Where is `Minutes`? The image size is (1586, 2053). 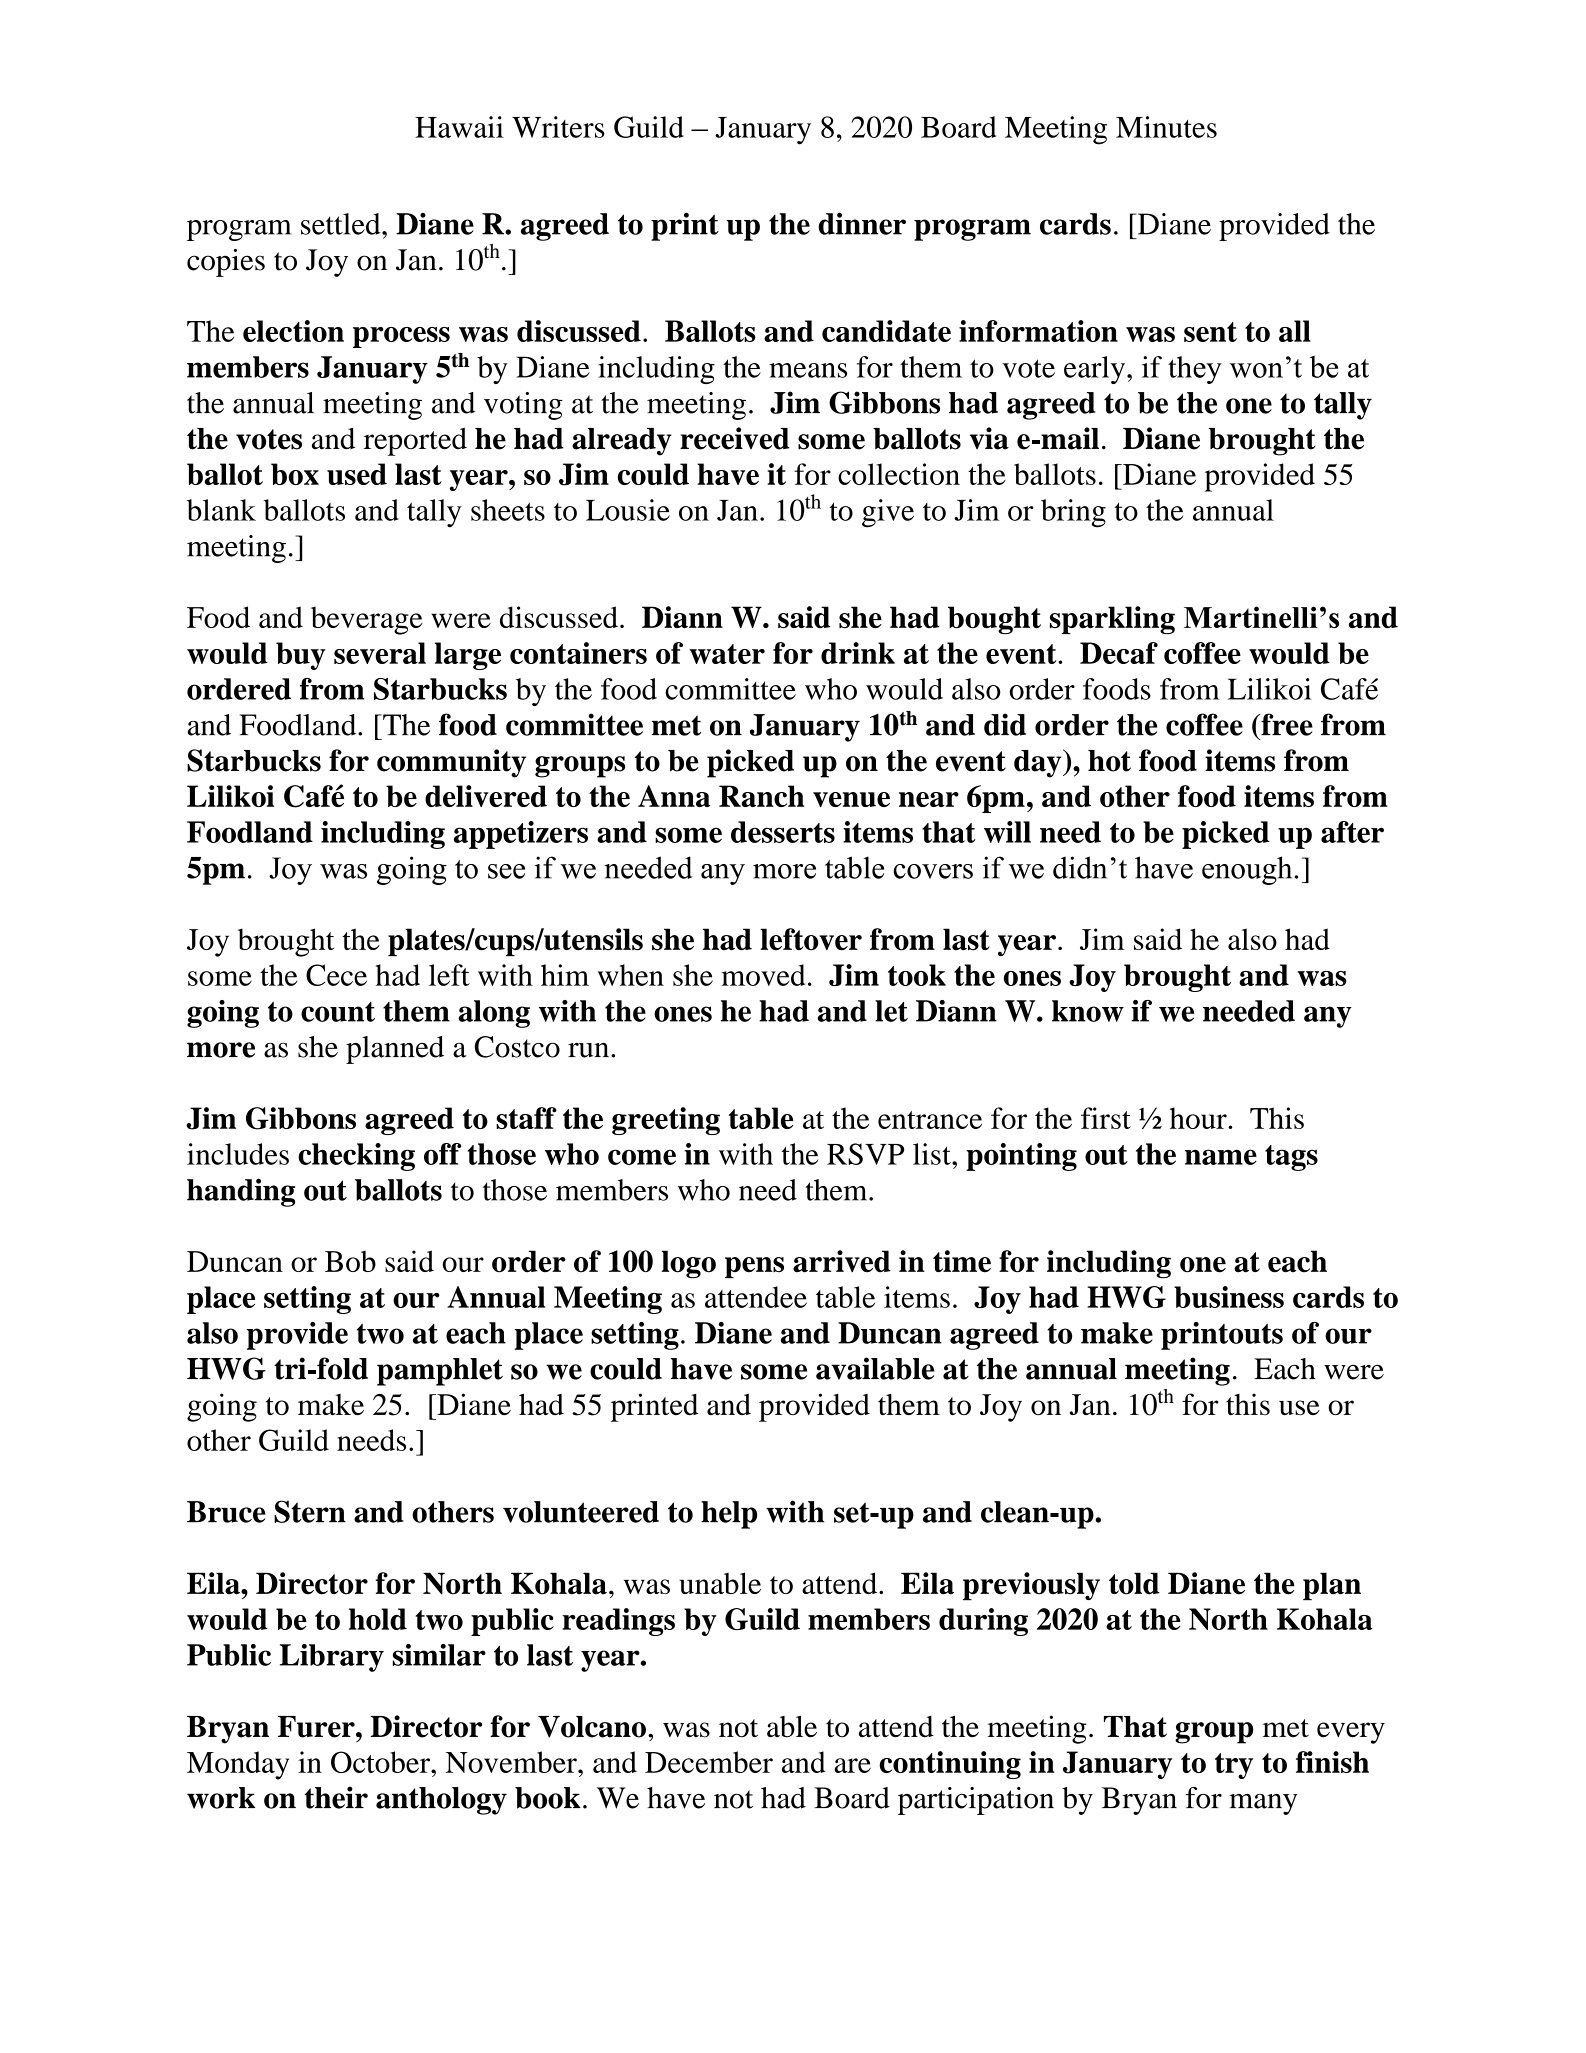 Minutes is located at coordinates (1166, 127).
